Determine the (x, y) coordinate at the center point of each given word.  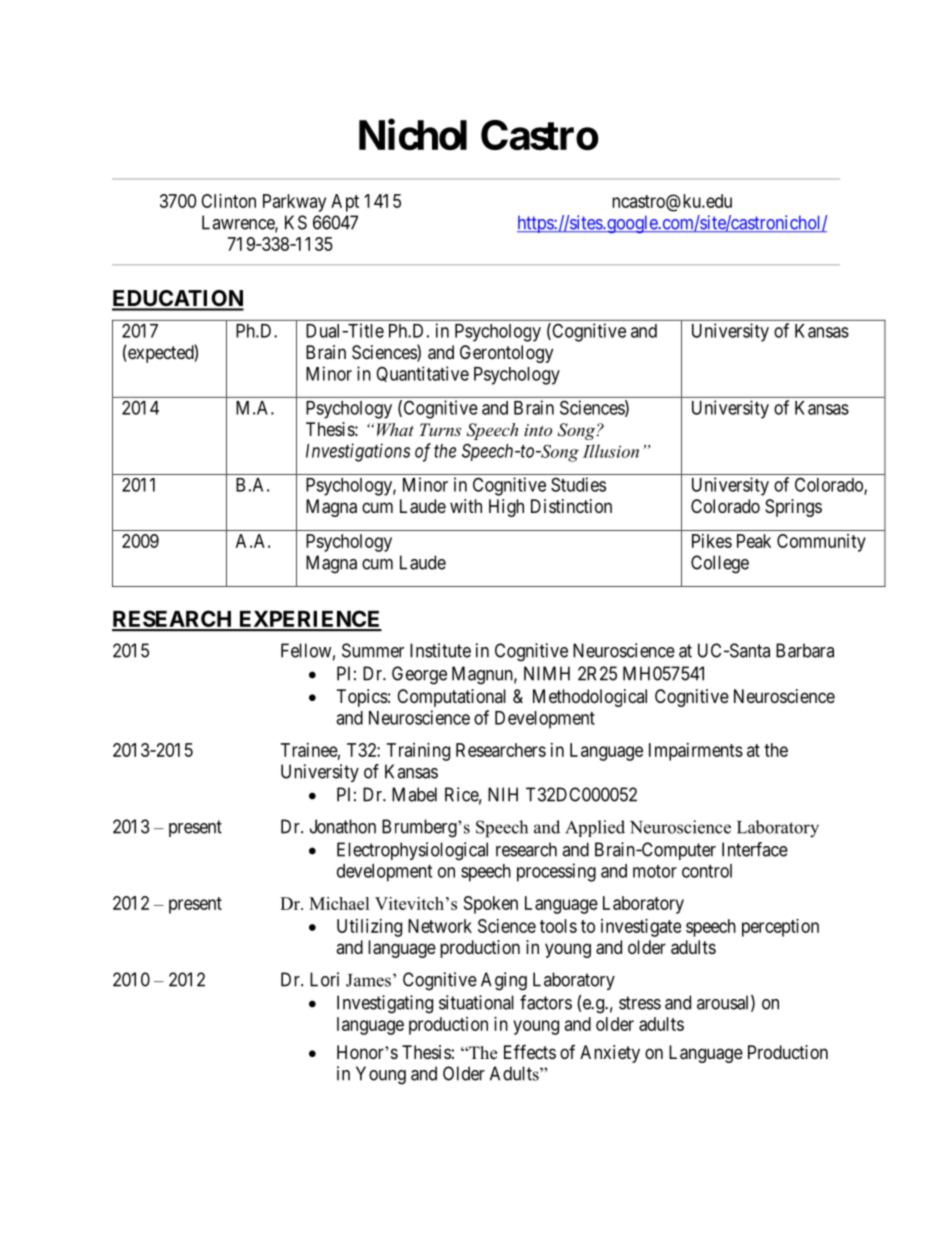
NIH (503, 794)
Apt (345, 203)
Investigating (385, 1004)
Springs (793, 508)
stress (640, 1003)
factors (546, 1002)
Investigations (358, 452)
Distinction (571, 506)
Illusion (611, 451)
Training (418, 752)
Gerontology (506, 354)
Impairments (696, 752)
